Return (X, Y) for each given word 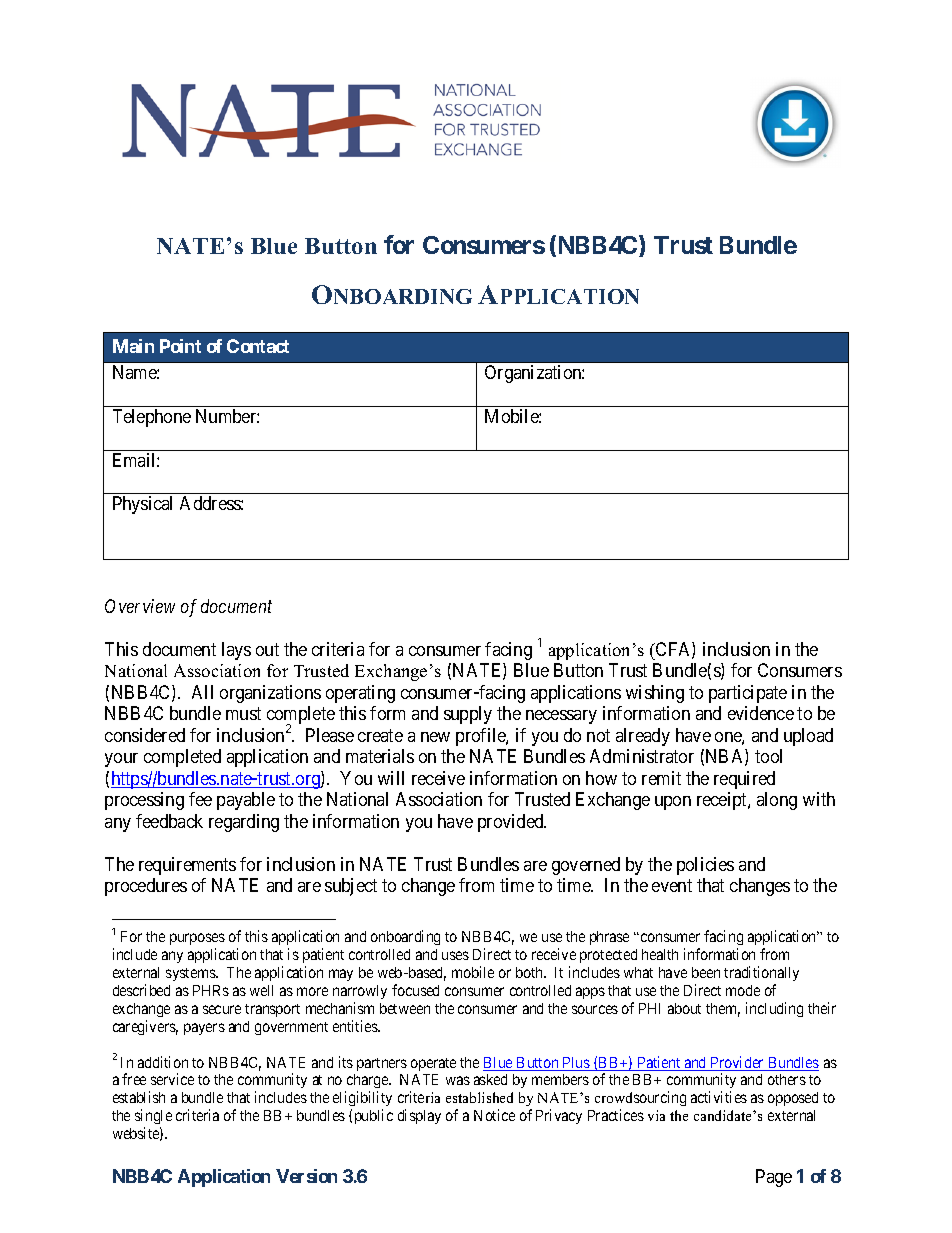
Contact (258, 346)
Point (180, 346)
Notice (494, 1115)
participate (748, 694)
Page (774, 1178)
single (153, 1116)
